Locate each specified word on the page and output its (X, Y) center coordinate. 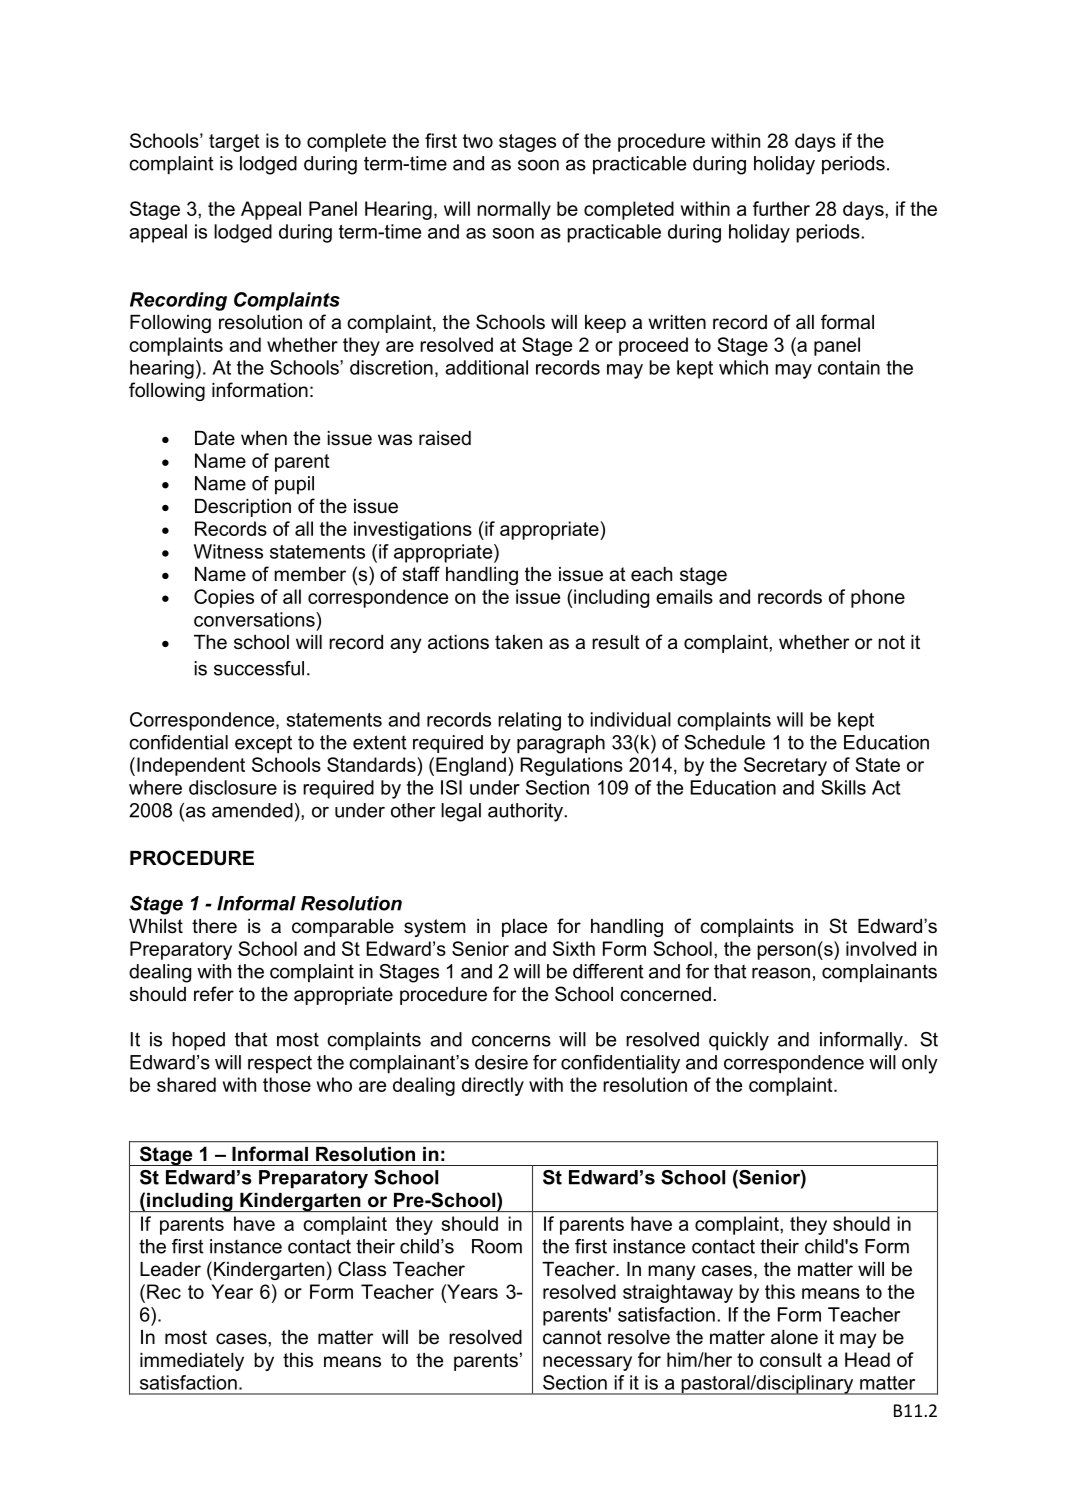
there (214, 926)
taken (518, 642)
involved (881, 948)
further (781, 208)
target (234, 143)
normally (514, 210)
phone (878, 598)
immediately (192, 1362)
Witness (228, 551)
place (524, 928)
